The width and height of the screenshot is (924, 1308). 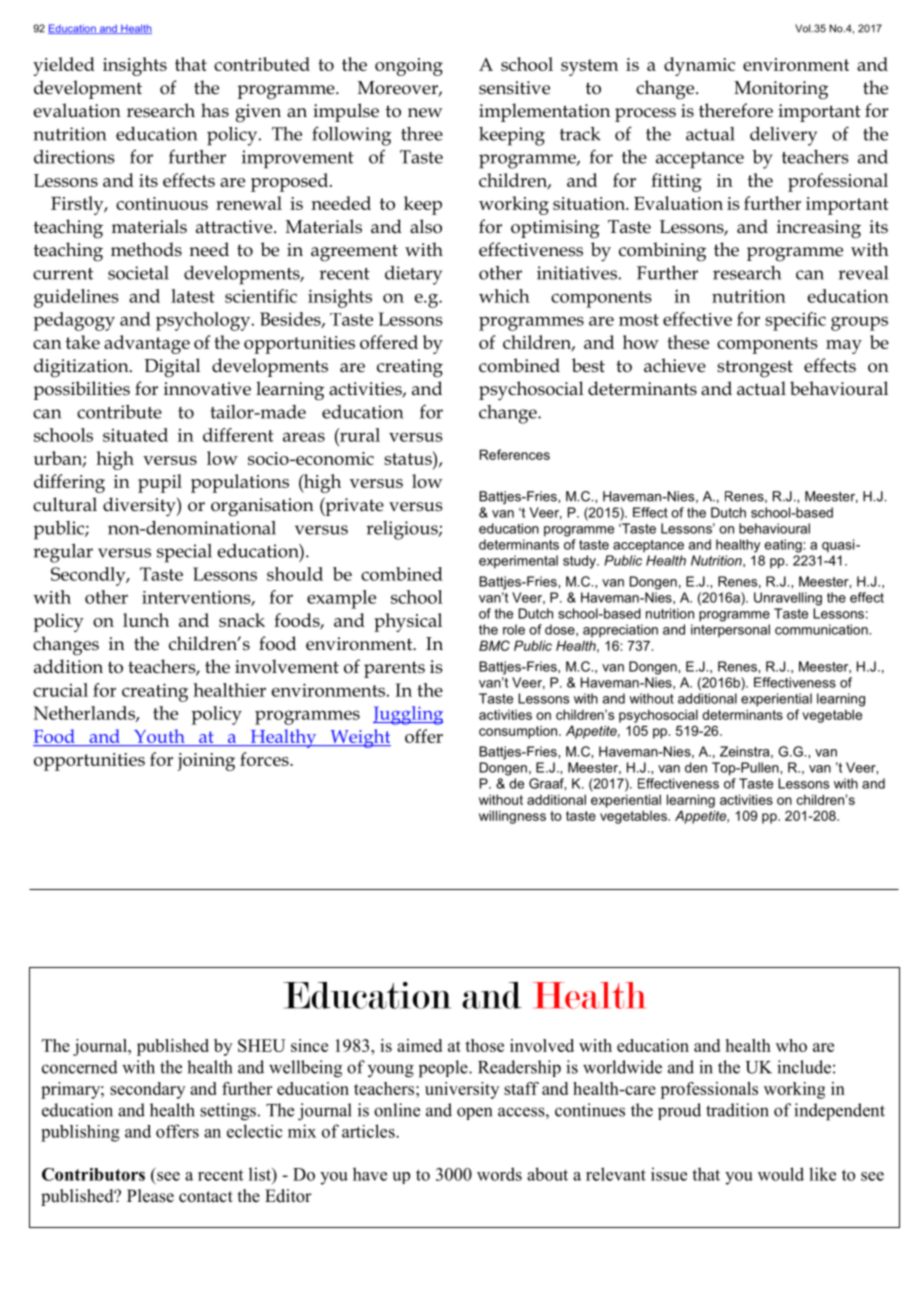 What do you see at coordinates (215, 110) in the screenshot?
I see `has` at bounding box center [215, 110].
